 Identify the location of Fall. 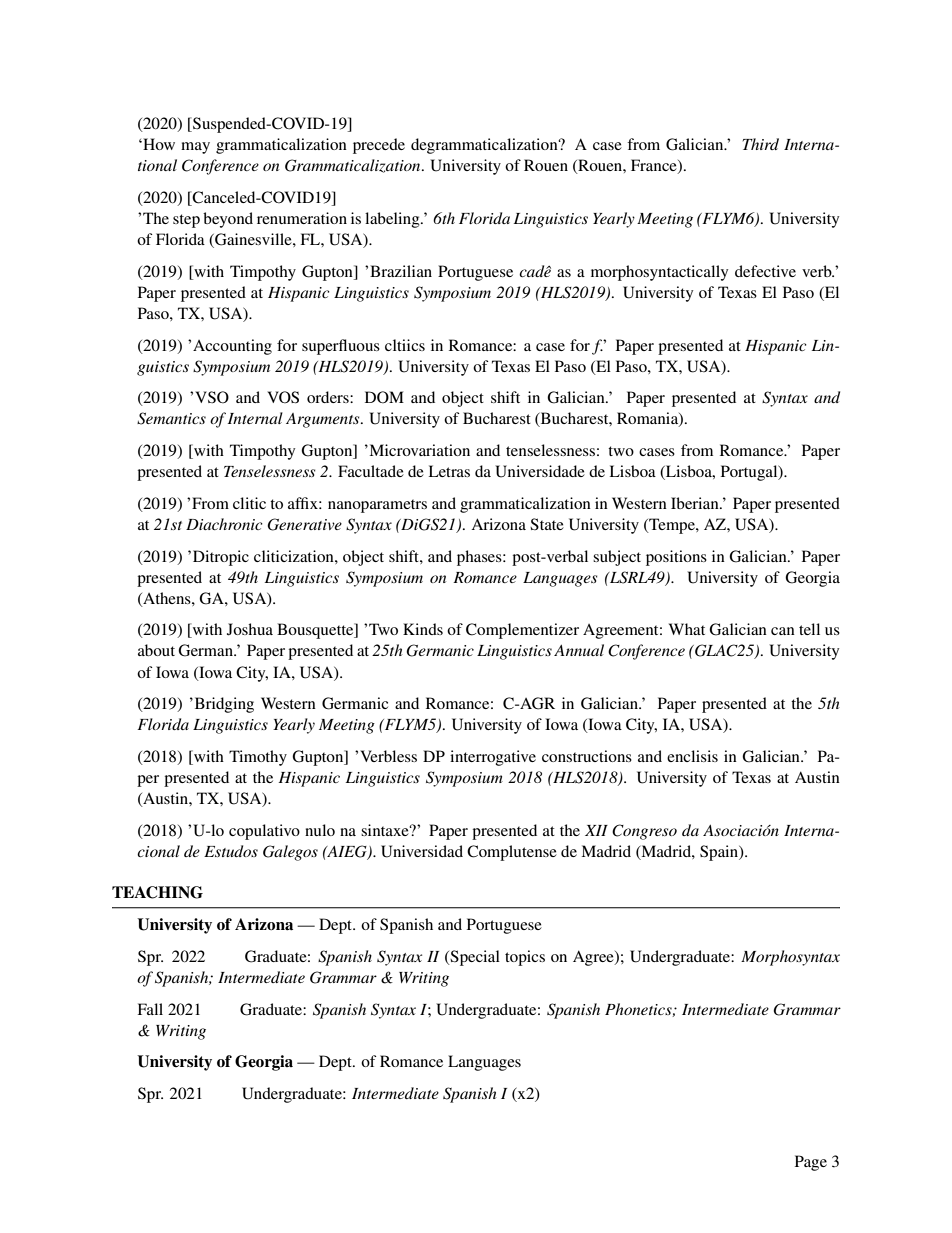
(150, 1009).
